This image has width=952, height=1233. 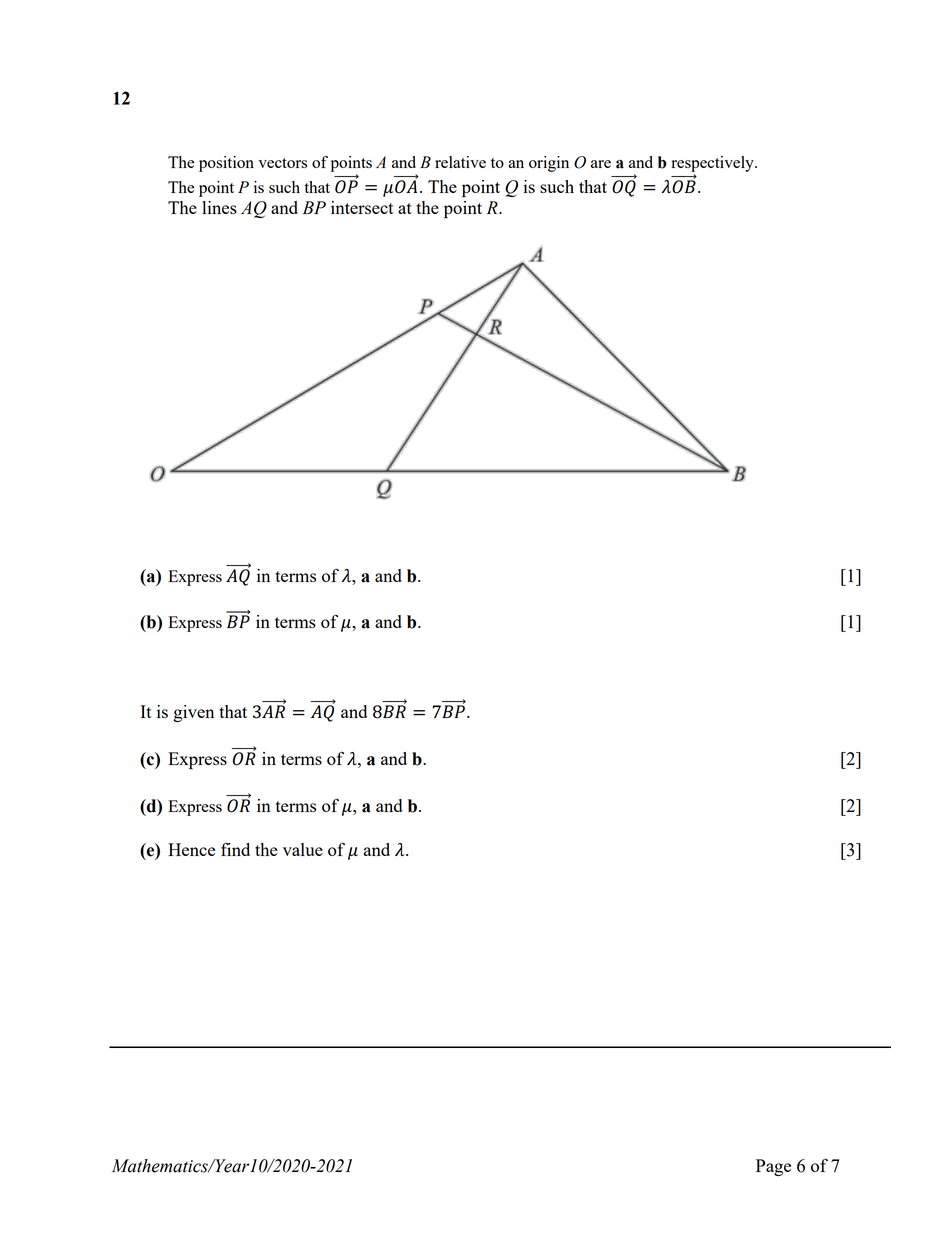 What do you see at coordinates (460, 162) in the image?
I see `relative` at bounding box center [460, 162].
